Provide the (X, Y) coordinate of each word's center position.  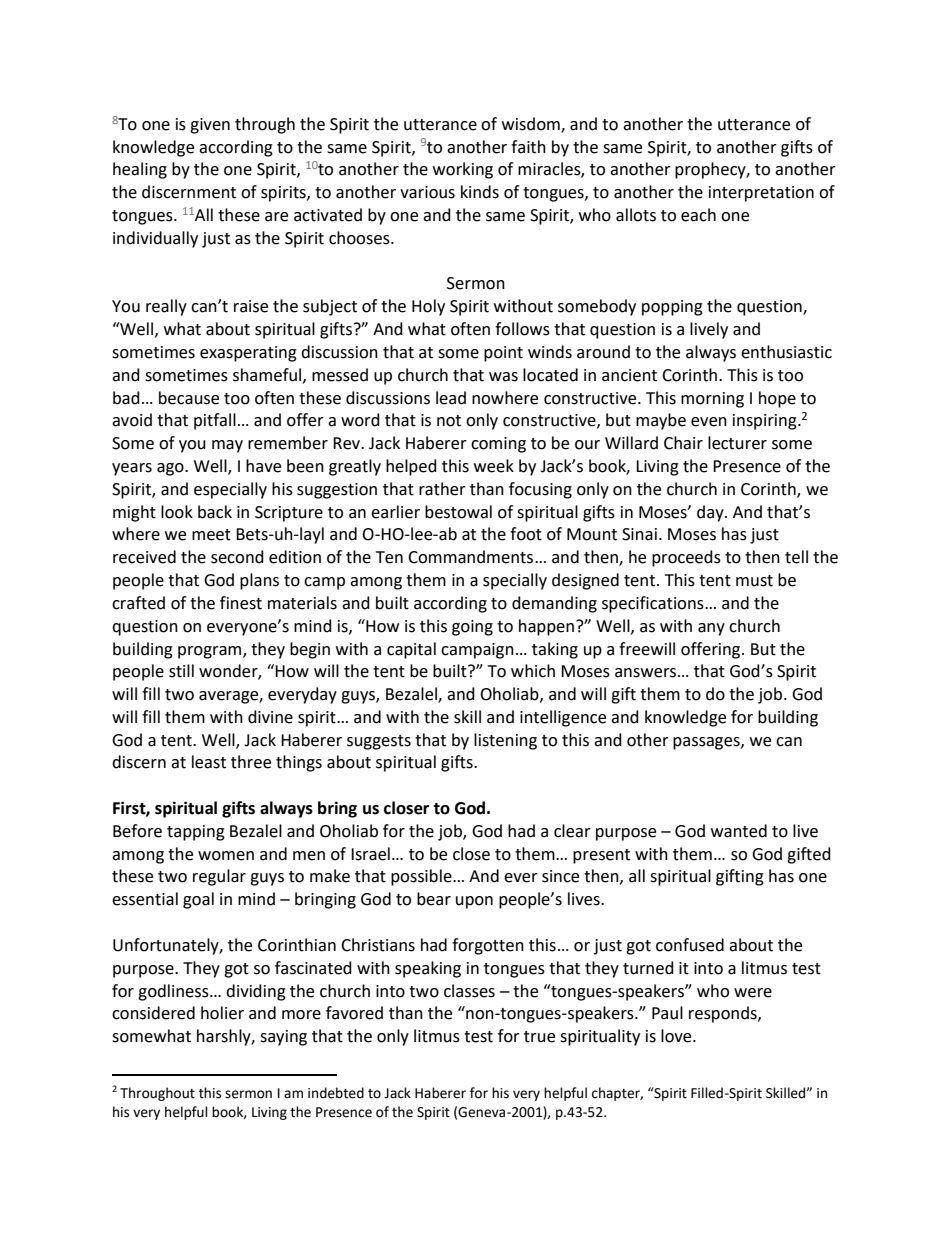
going (472, 628)
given (210, 126)
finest (241, 603)
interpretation (761, 194)
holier (222, 1013)
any (711, 629)
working (463, 170)
